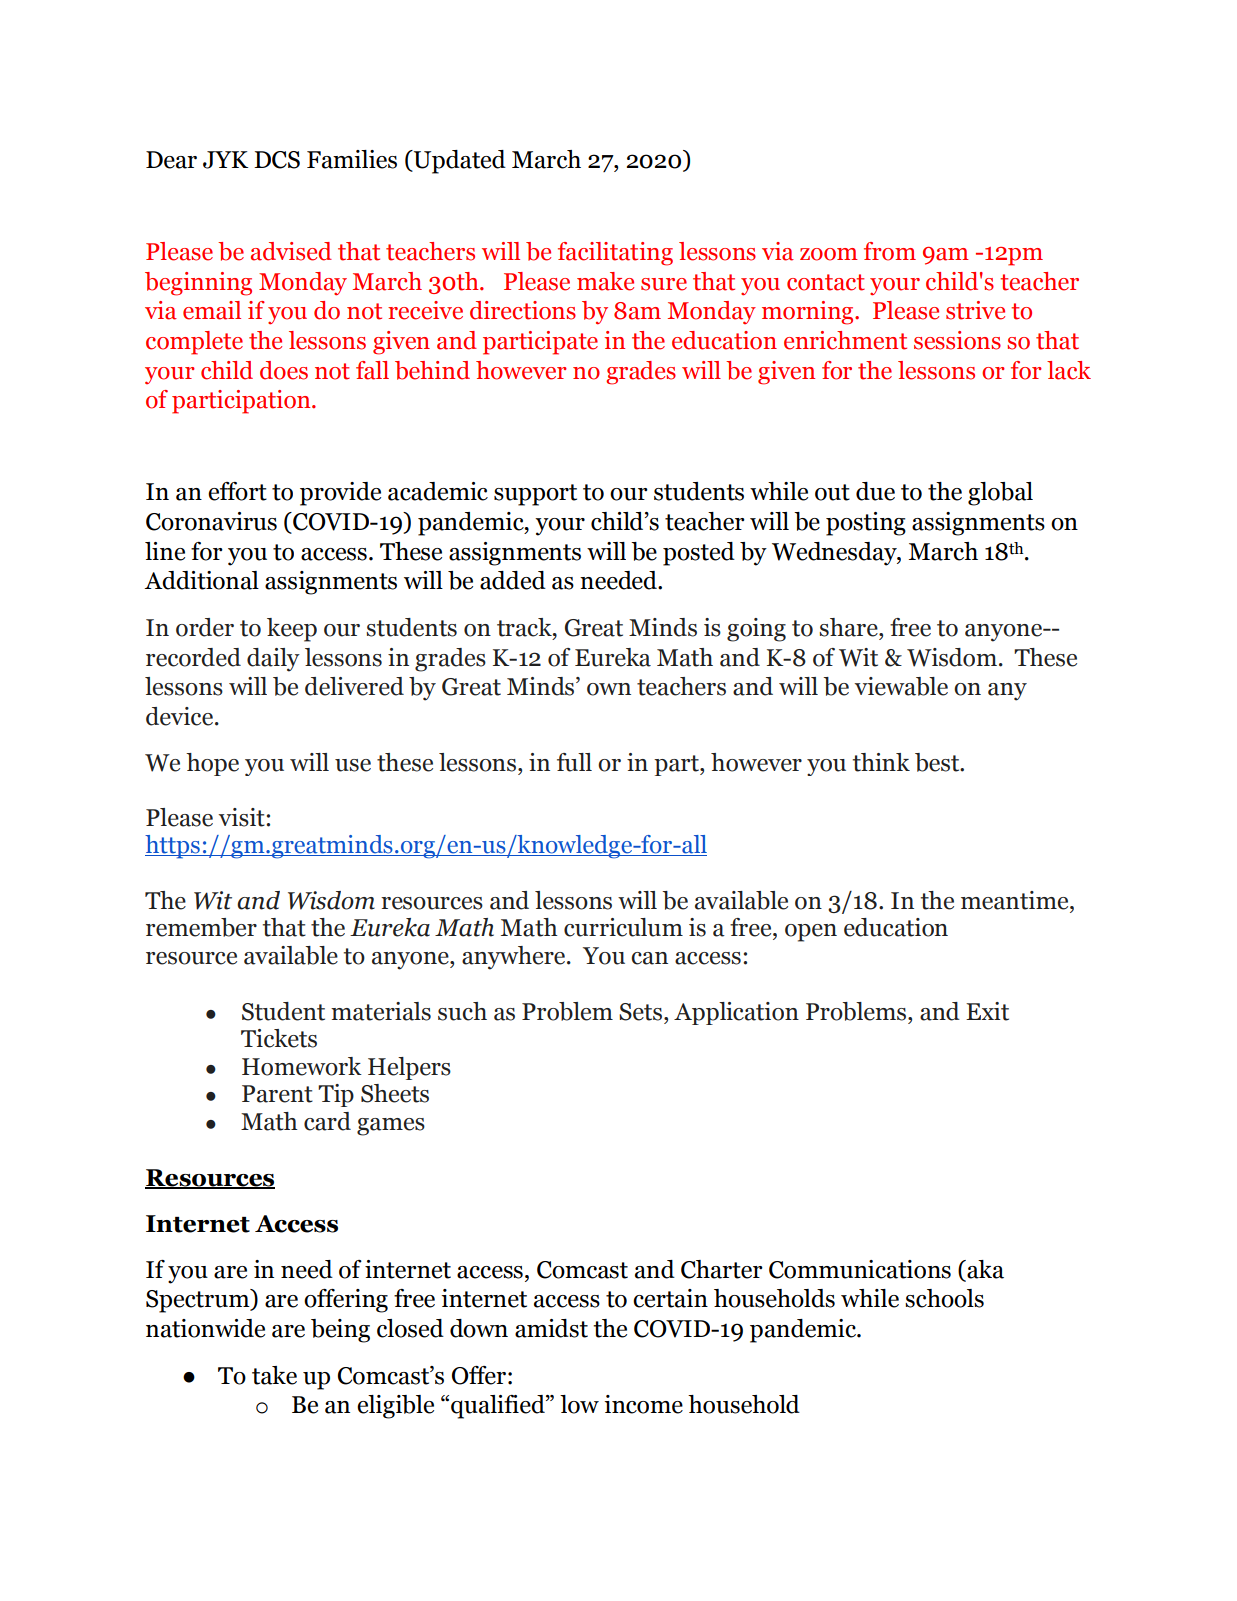 This screenshot has width=1237, height=1601. I want to click on take, so click(274, 1375).
